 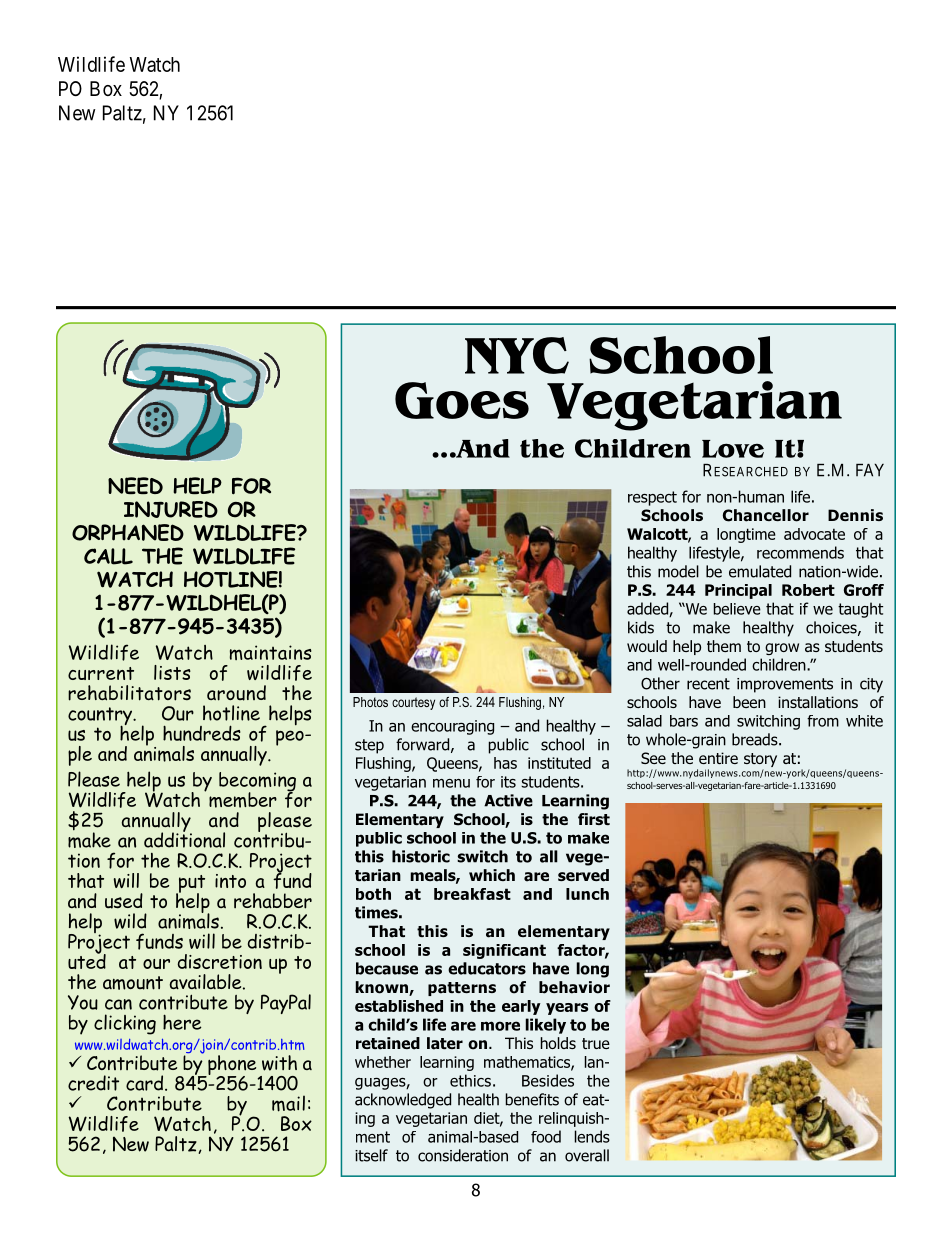 What do you see at coordinates (678, 571) in the screenshot?
I see `model` at bounding box center [678, 571].
